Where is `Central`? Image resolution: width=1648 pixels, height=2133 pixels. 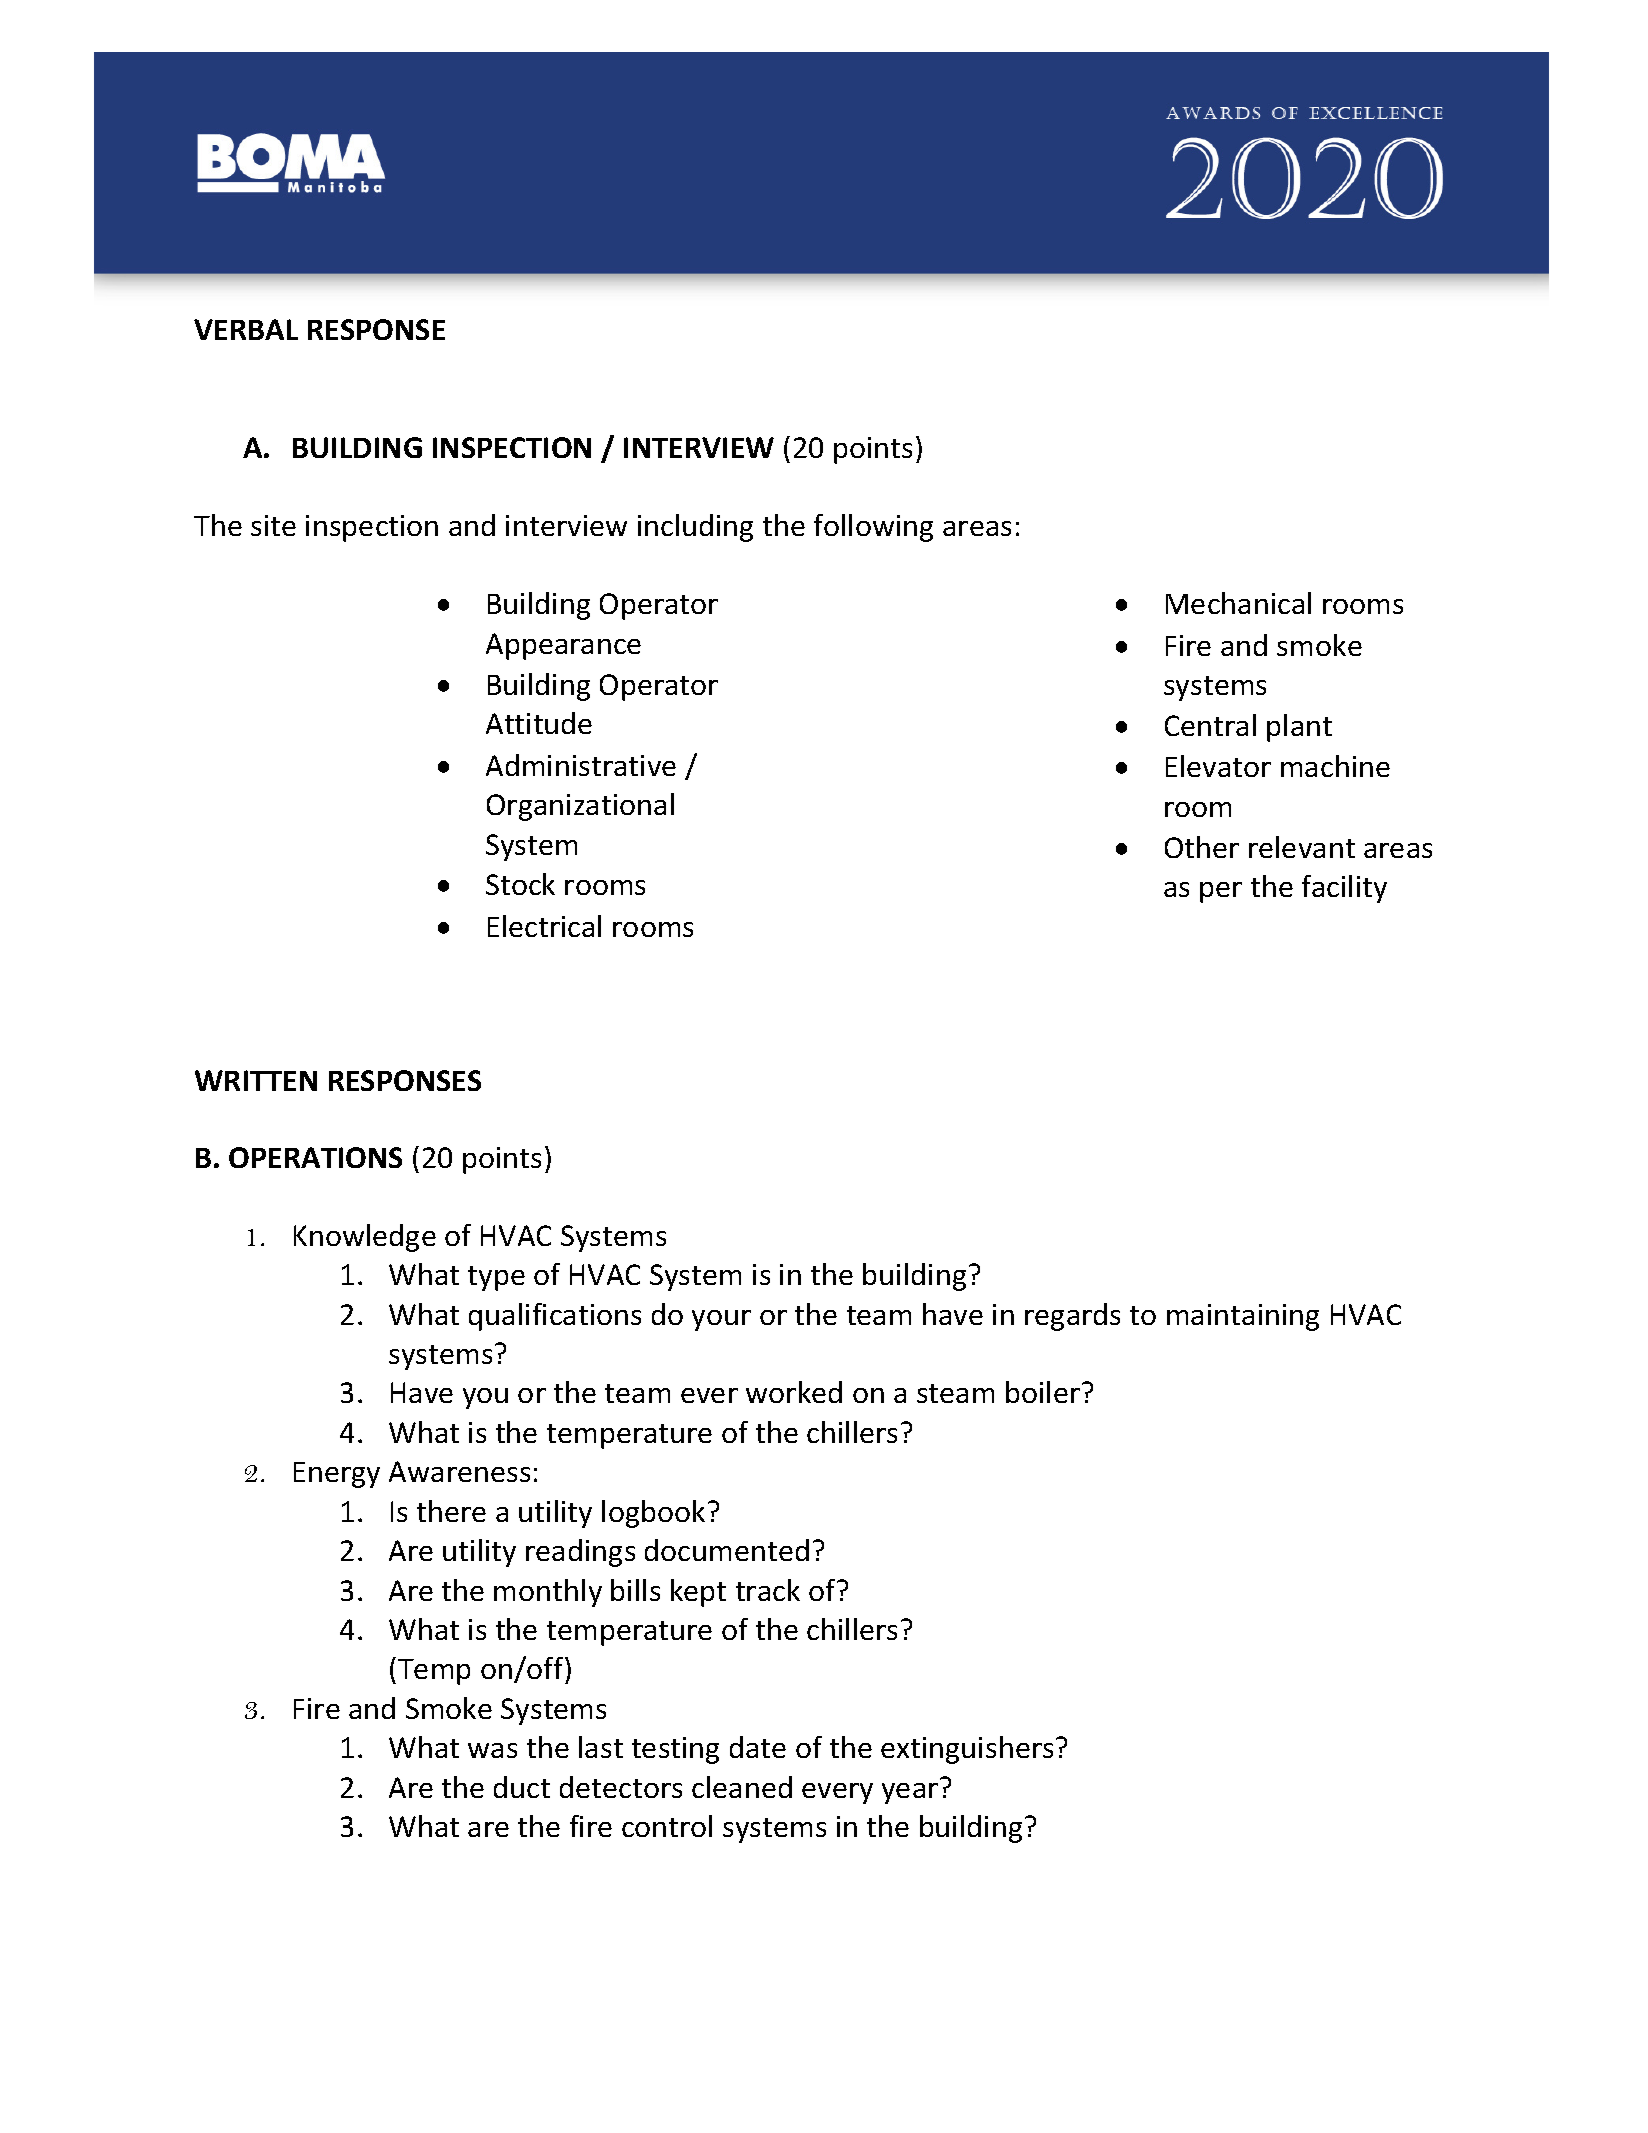
Central is located at coordinates (1210, 725).
